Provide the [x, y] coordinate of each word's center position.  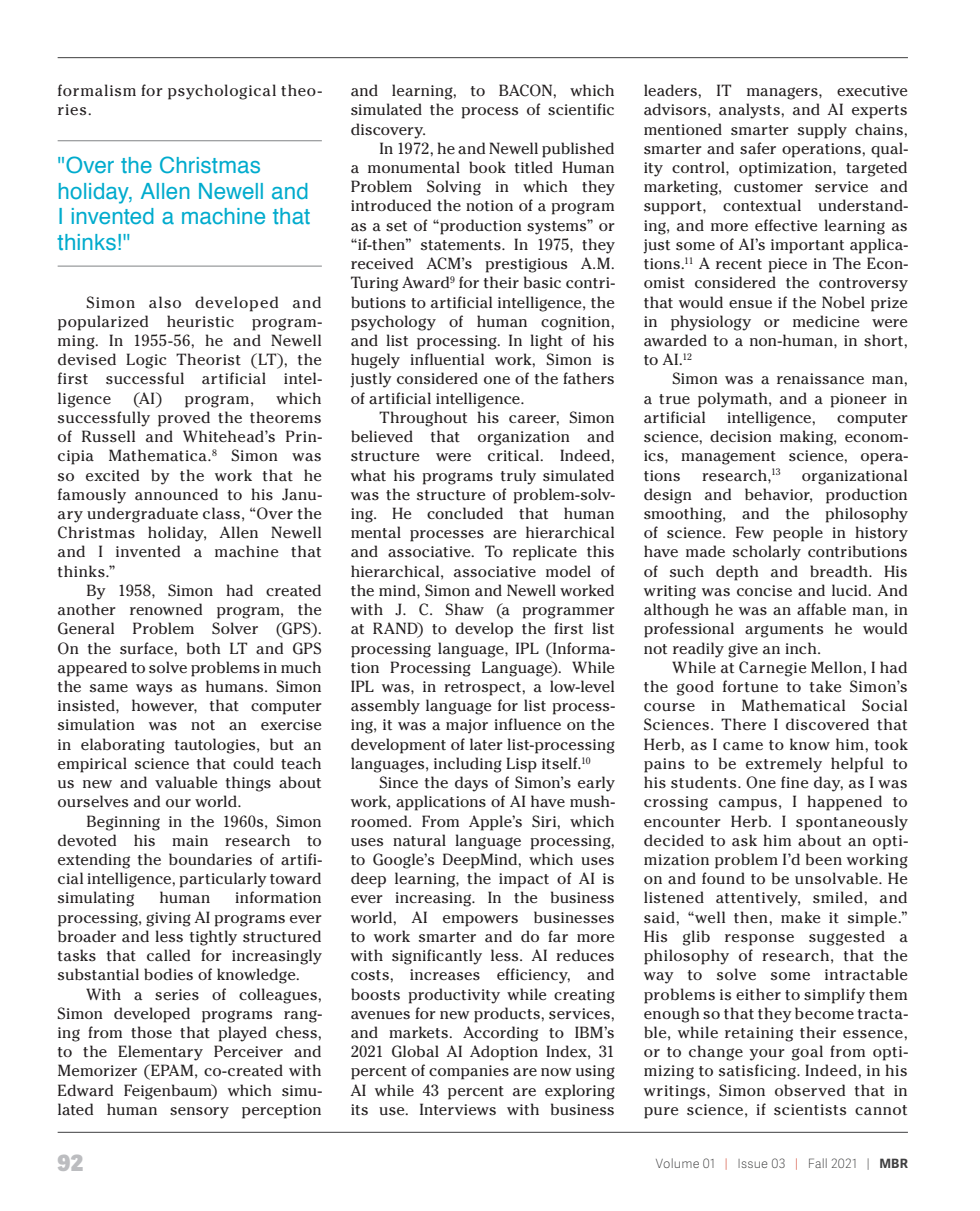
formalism [97, 90]
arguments [784, 631]
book [487, 167]
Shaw [464, 609]
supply [822, 131]
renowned [166, 609]
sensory [199, 1113]
